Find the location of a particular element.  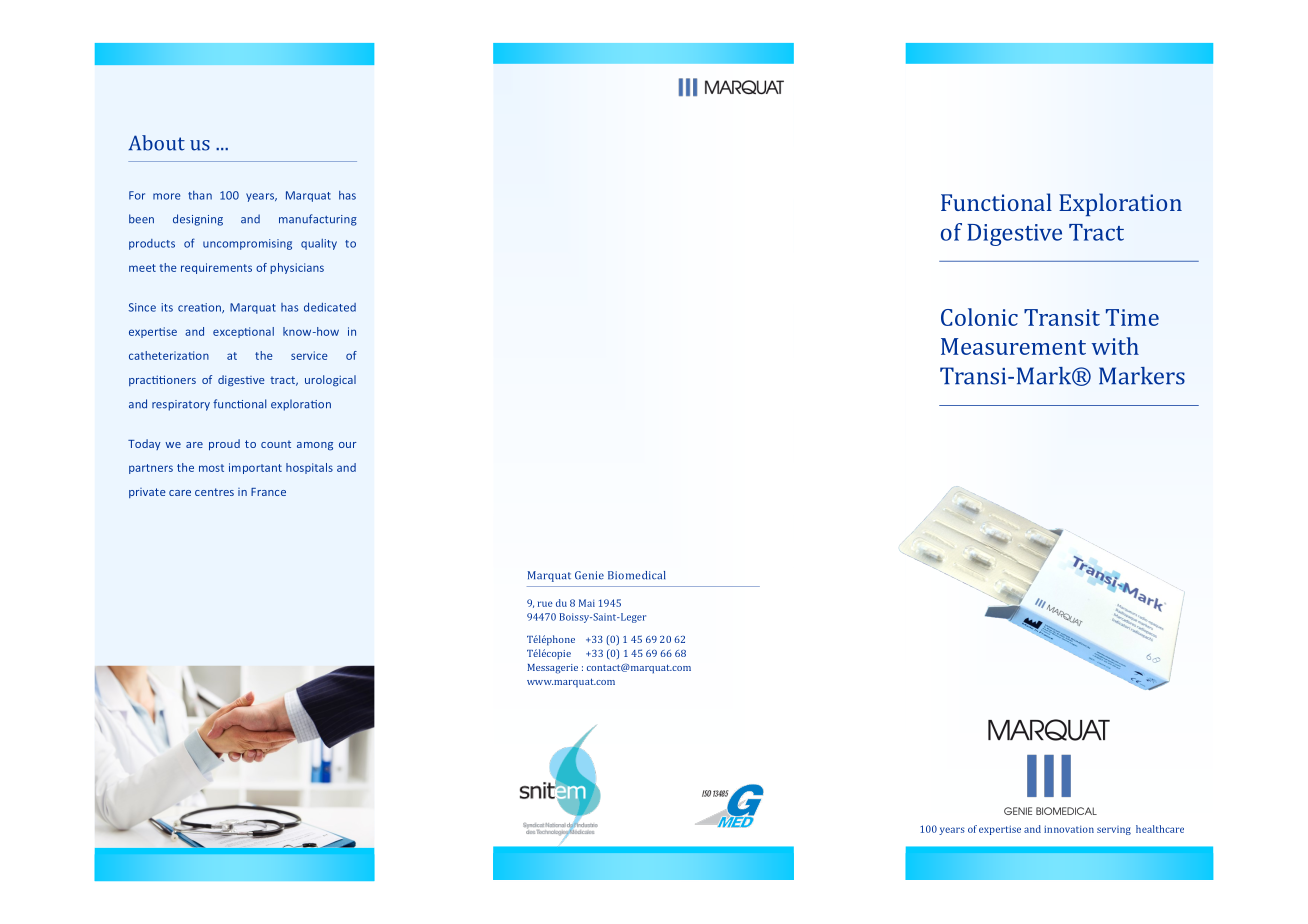

Biomedical is located at coordinates (637, 575).
